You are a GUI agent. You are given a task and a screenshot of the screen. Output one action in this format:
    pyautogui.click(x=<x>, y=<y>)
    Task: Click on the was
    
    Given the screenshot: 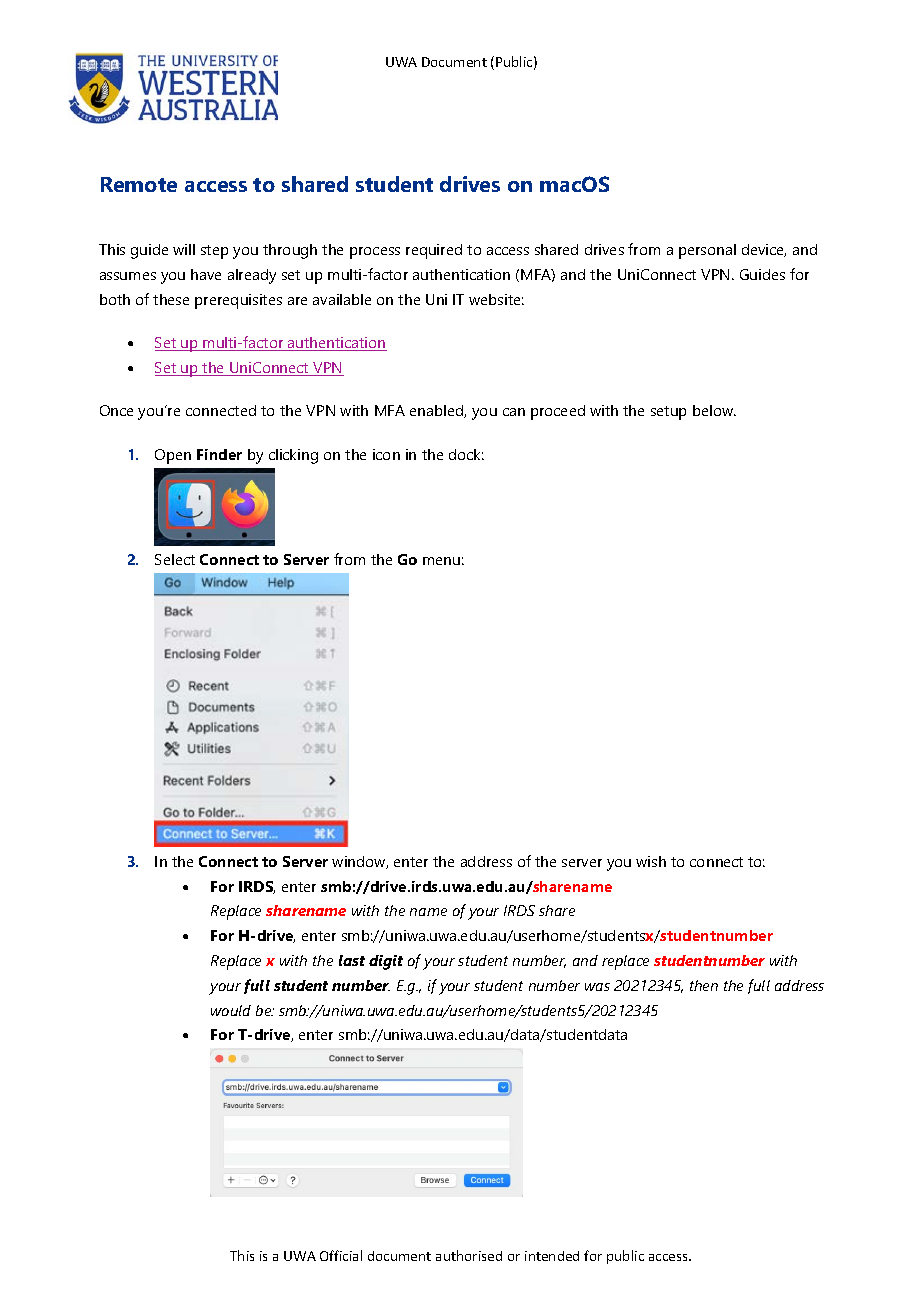 What is the action you would take?
    pyautogui.click(x=597, y=987)
